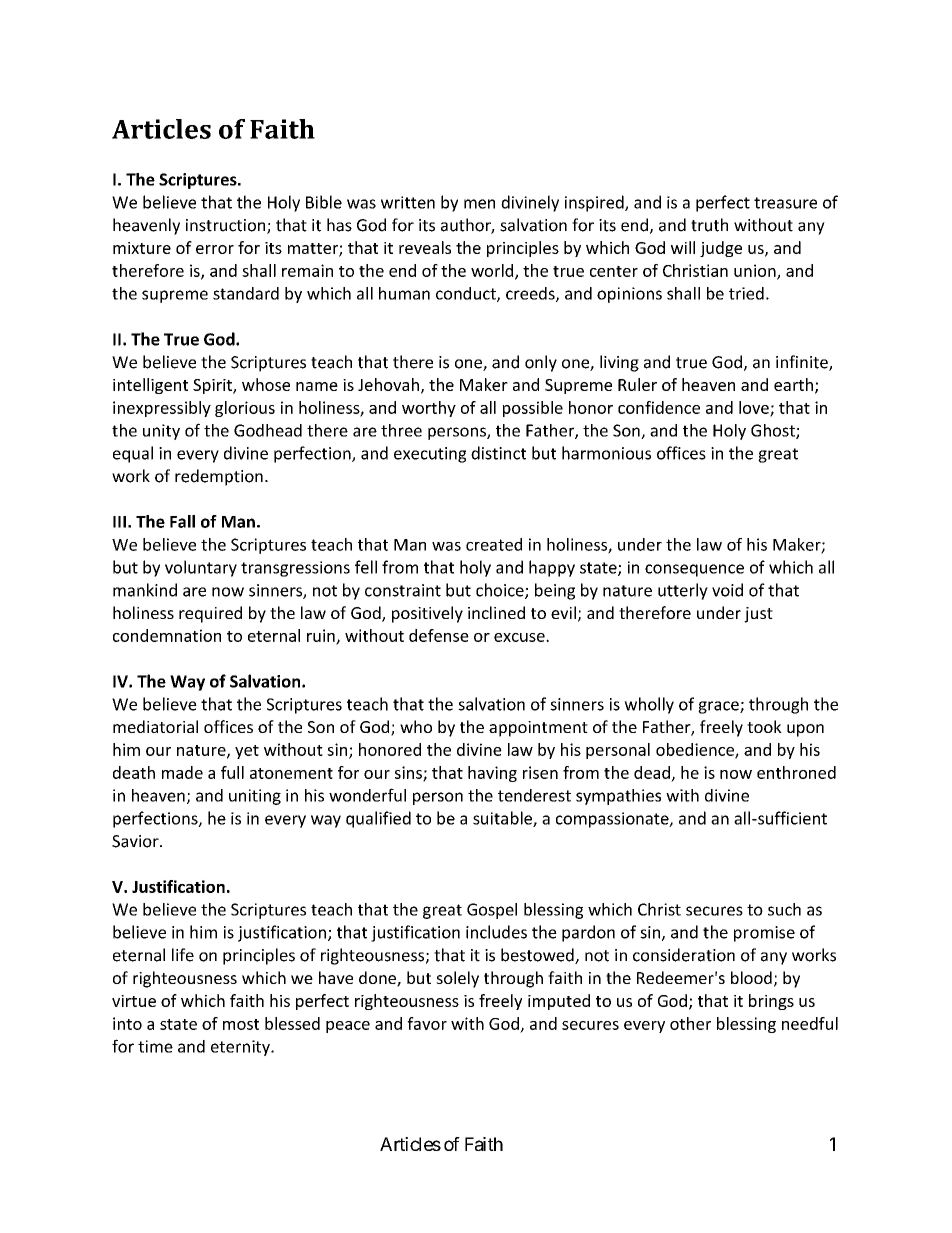  Describe the element at coordinates (690, 1023) in the screenshot. I see `other` at that location.
